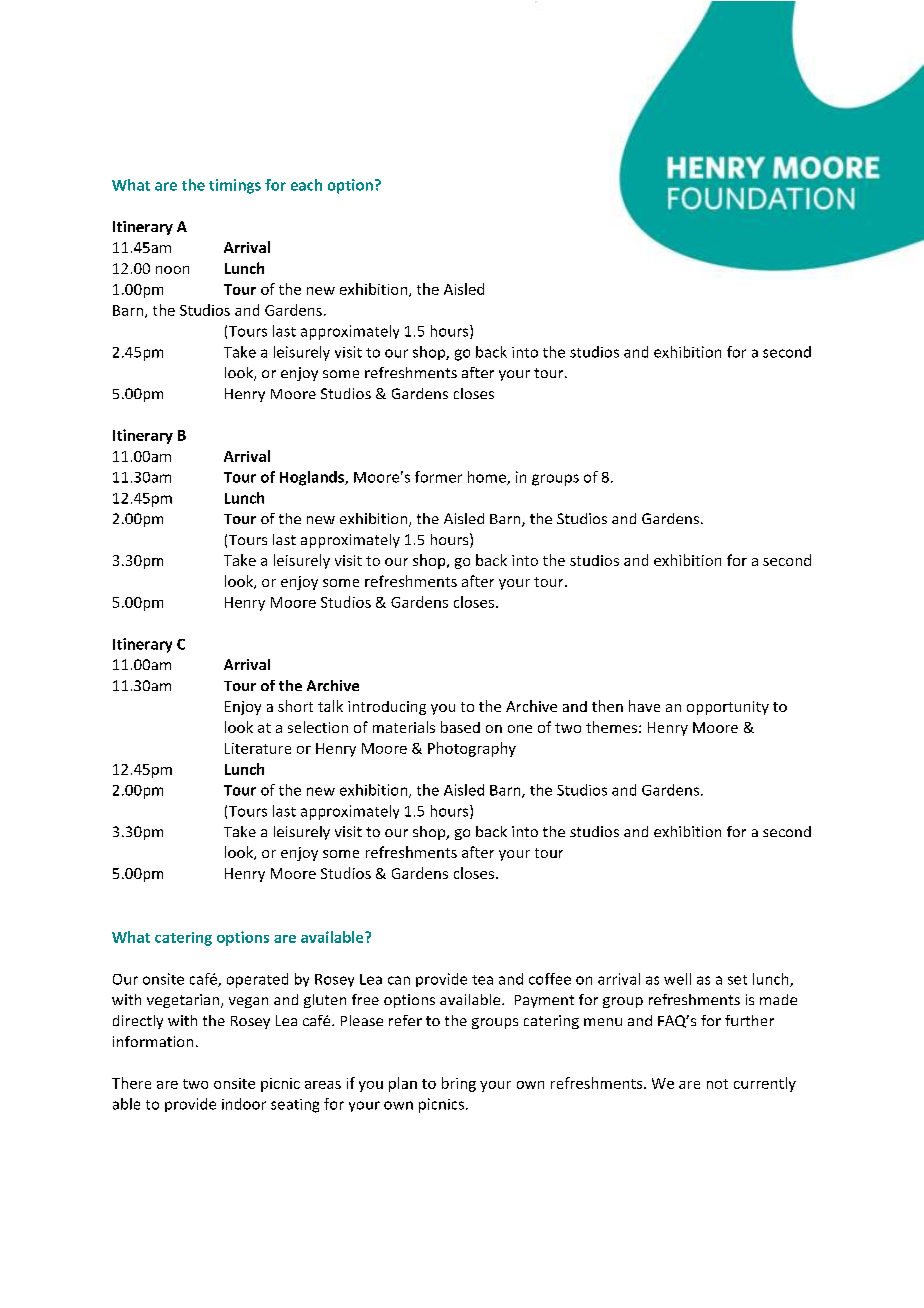 This image has width=924, height=1308. What do you see at coordinates (459, 1084) in the image?
I see `bring` at bounding box center [459, 1084].
